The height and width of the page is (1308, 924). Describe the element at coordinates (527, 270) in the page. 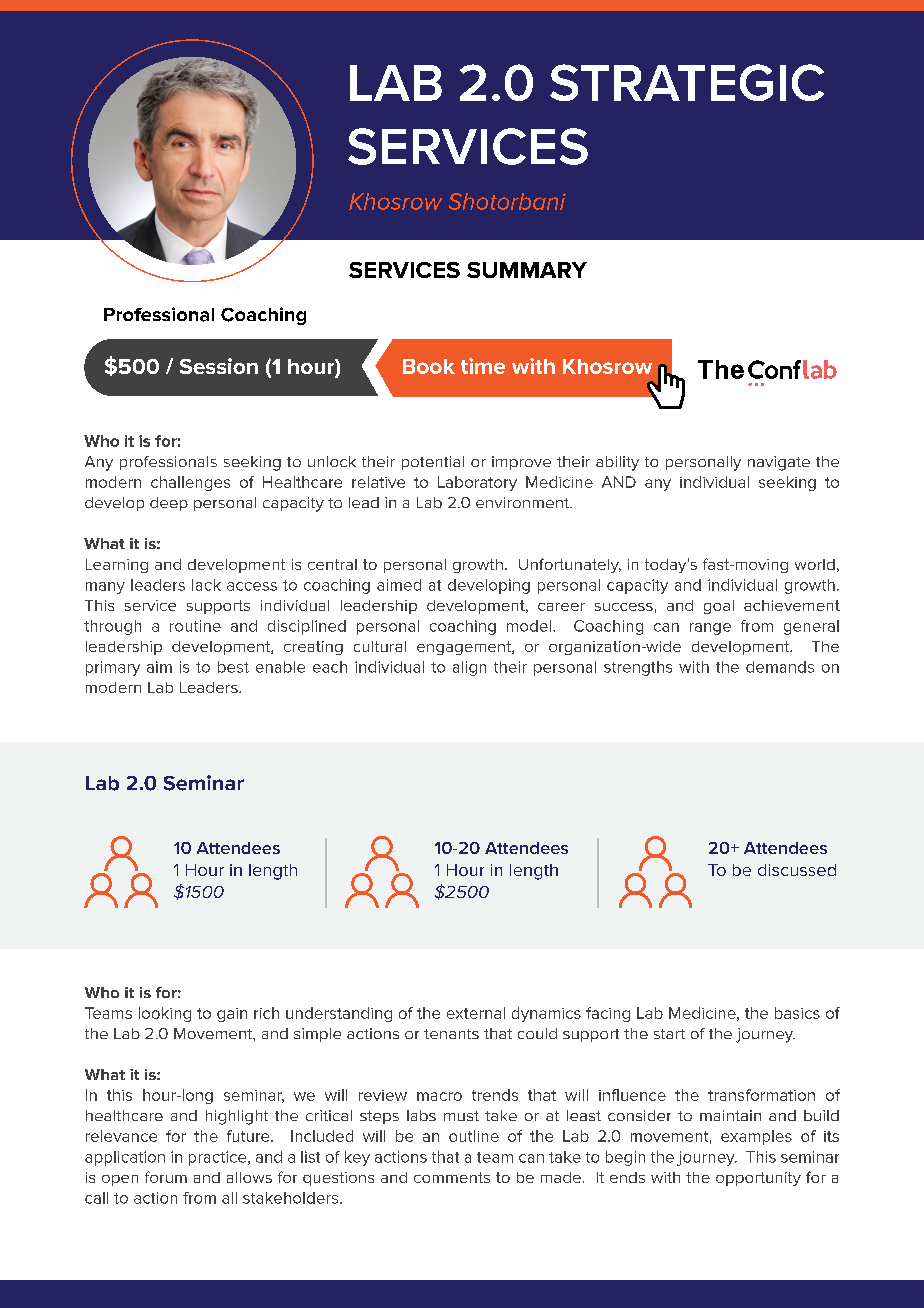

I see `SUMMARY` at that location.
